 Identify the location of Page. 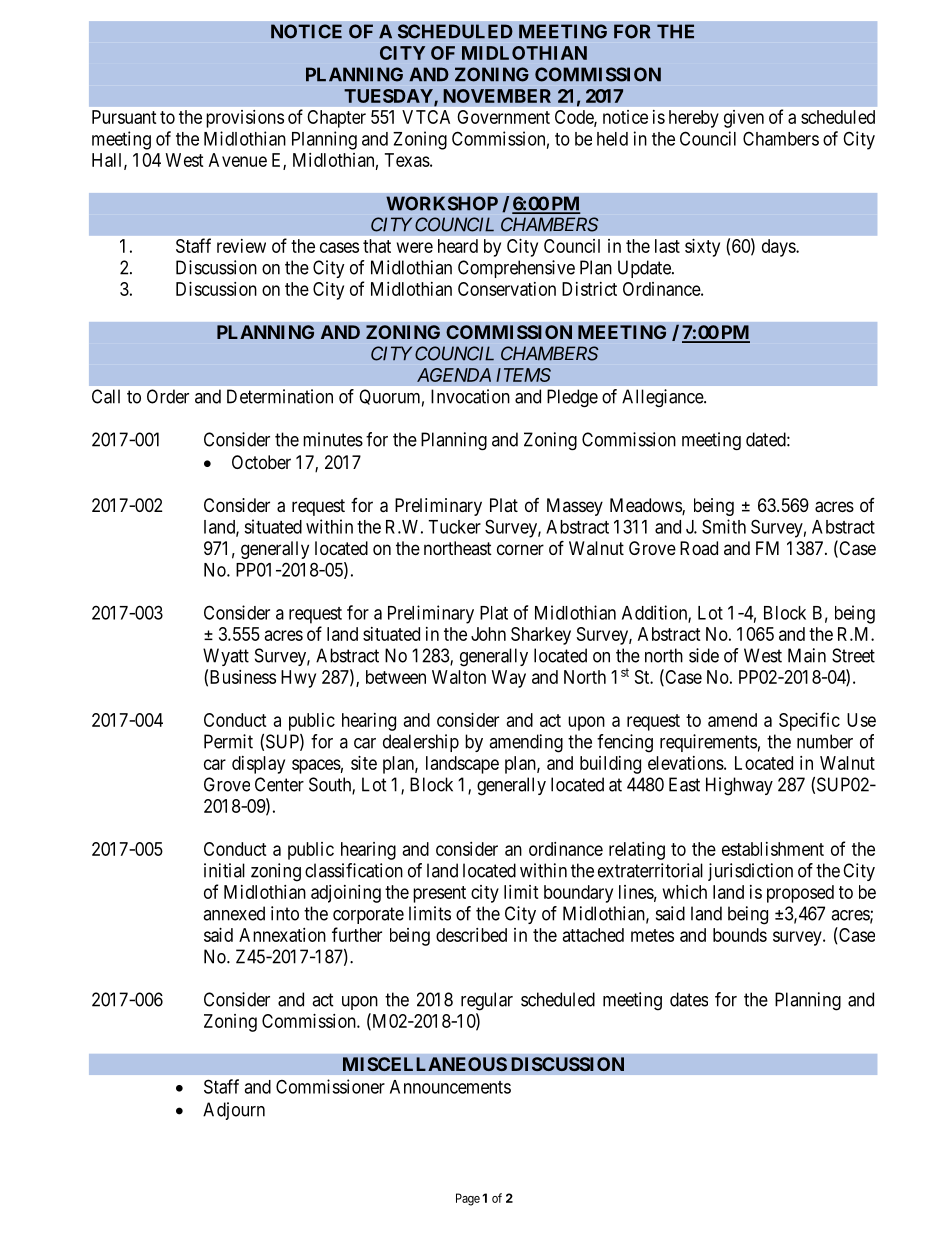
(468, 1199).
